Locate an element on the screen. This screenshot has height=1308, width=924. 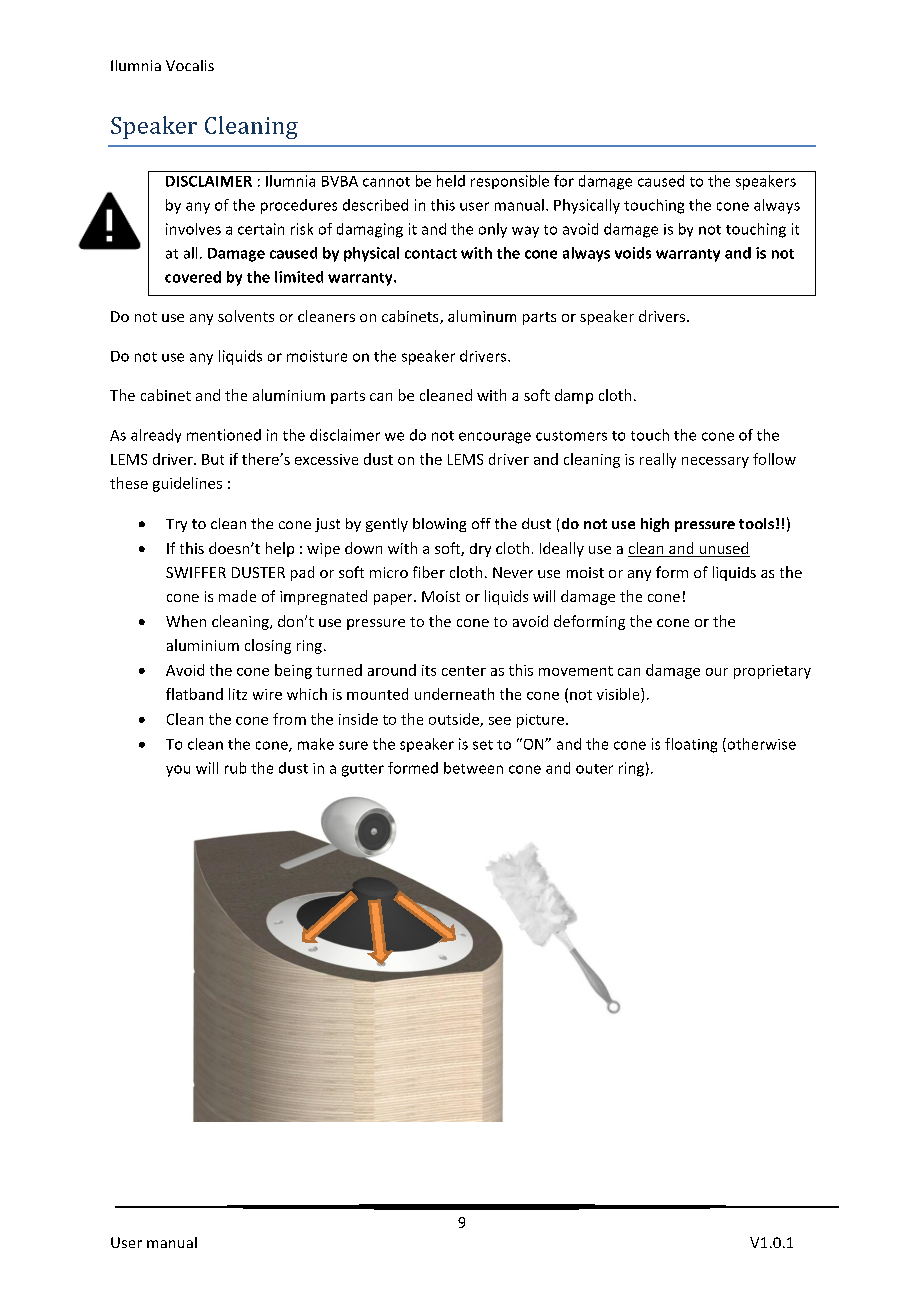
responsible is located at coordinates (510, 182).
